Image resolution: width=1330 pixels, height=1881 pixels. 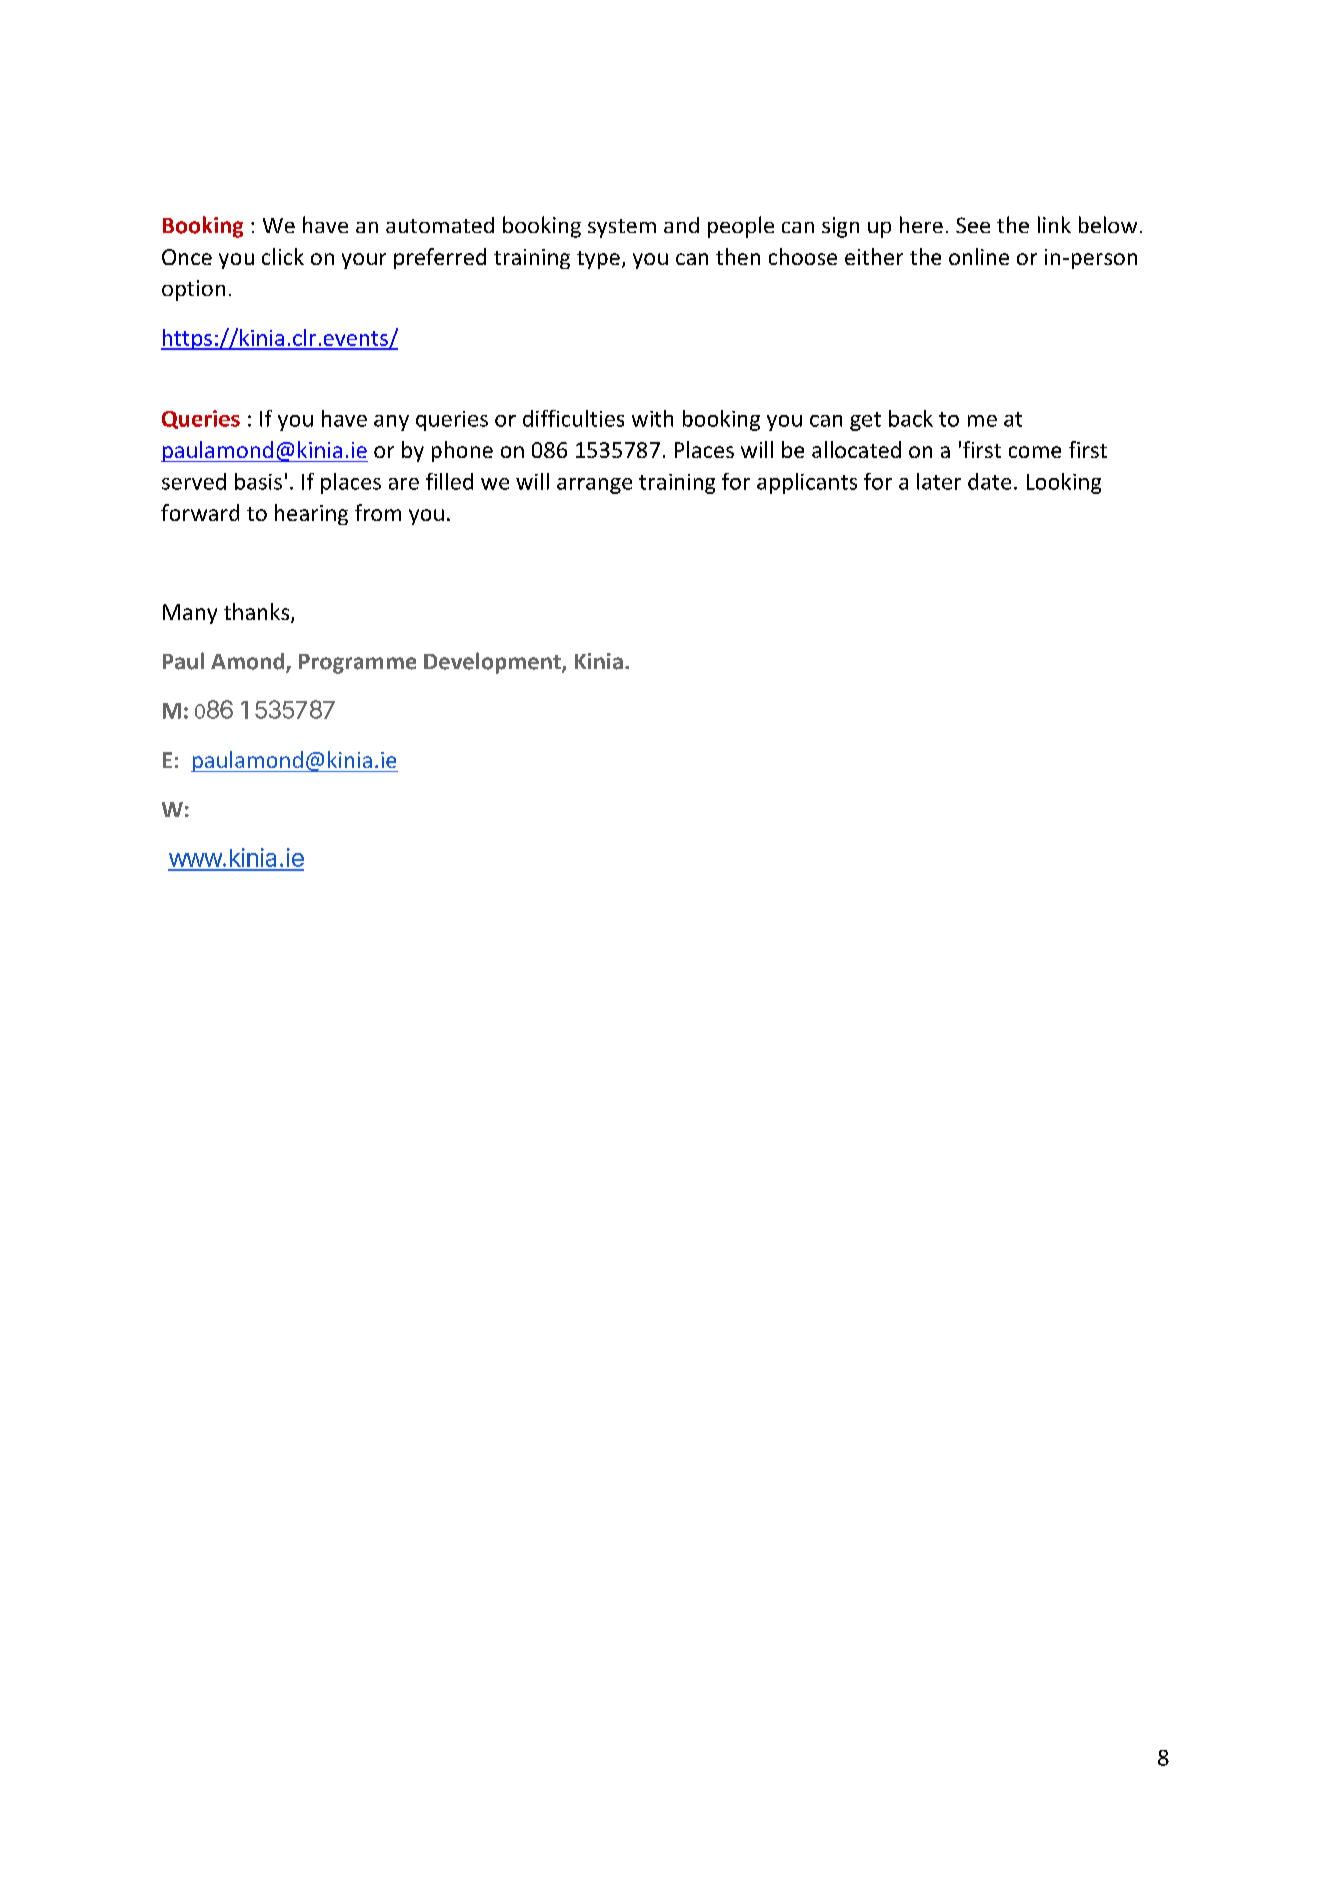 I want to click on Programme, so click(x=357, y=664).
